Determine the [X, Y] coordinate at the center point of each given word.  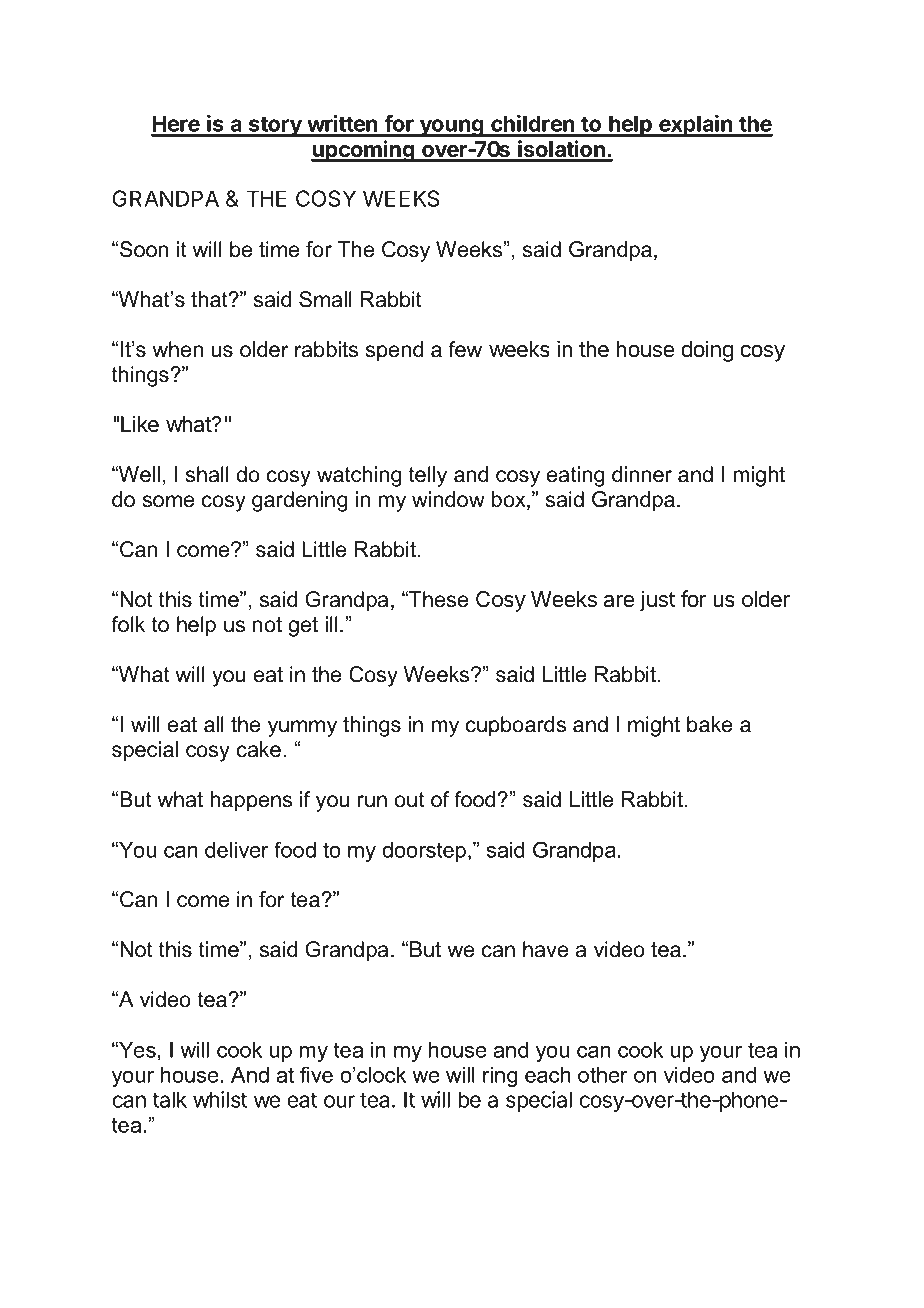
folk [128, 624]
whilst [220, 1099]
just [657, 601]
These [437, 599]
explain [696, 126]
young [452, 128]
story [275, 126]
